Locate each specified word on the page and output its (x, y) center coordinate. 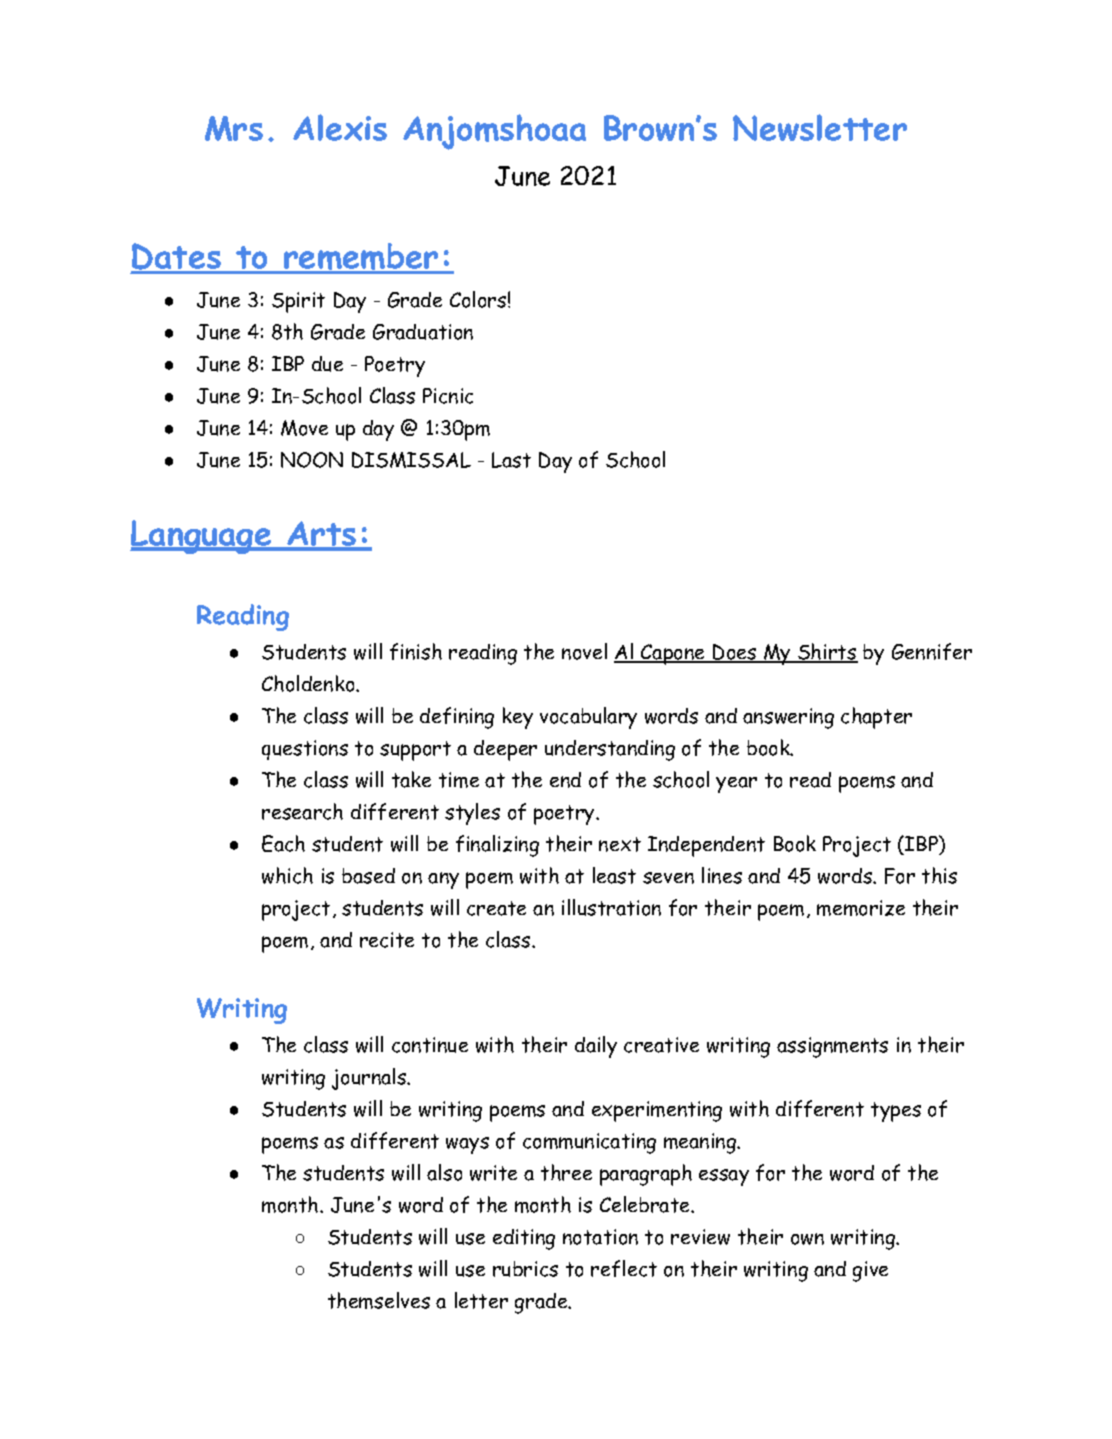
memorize (861, 908)
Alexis (340, 127)
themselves (379, 1300)
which (287, 875)
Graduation (423, 332)
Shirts (827, 653)
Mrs (234, 128)
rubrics (525, 1269)
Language (201, 537)
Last (511, 460)
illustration (611, 907)
